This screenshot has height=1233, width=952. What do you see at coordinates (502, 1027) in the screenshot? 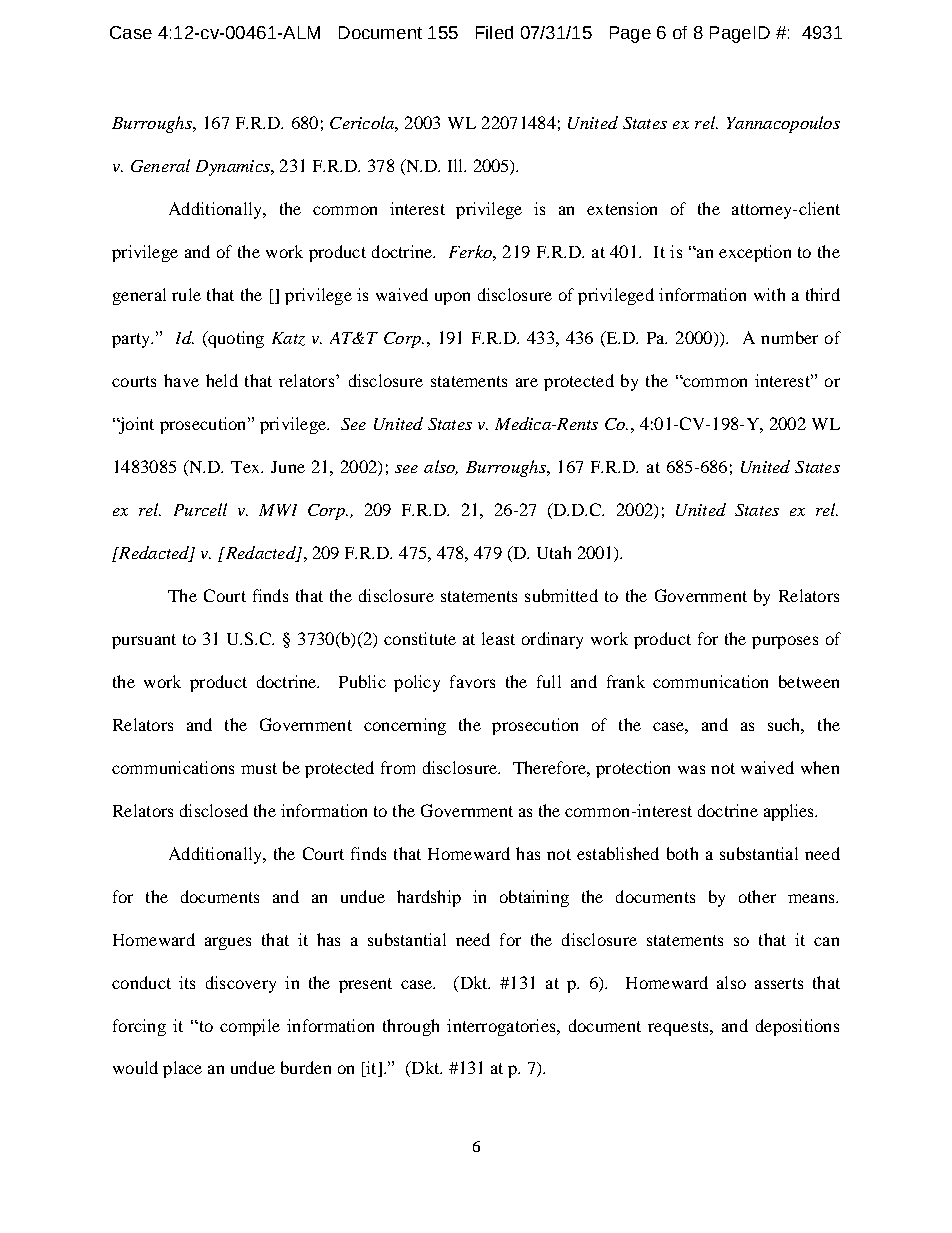
I see `interrogatories` at bounding box center [502, 1027].
